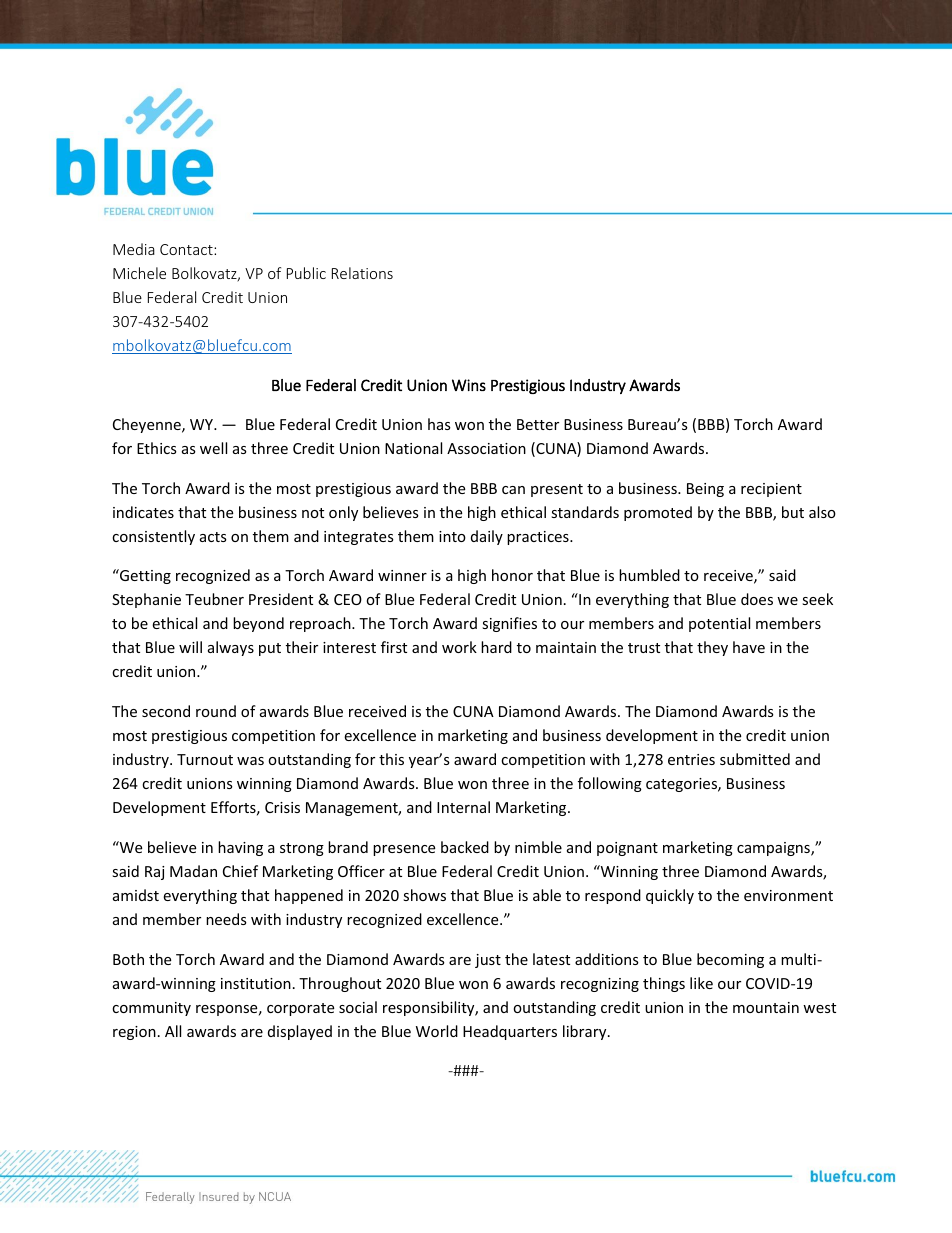 Image resolution: width=952 pixels, height=1233 pixels. Describe the element at coordinates (766, 1007) in the screenshot. I see `mountain` at that location.
